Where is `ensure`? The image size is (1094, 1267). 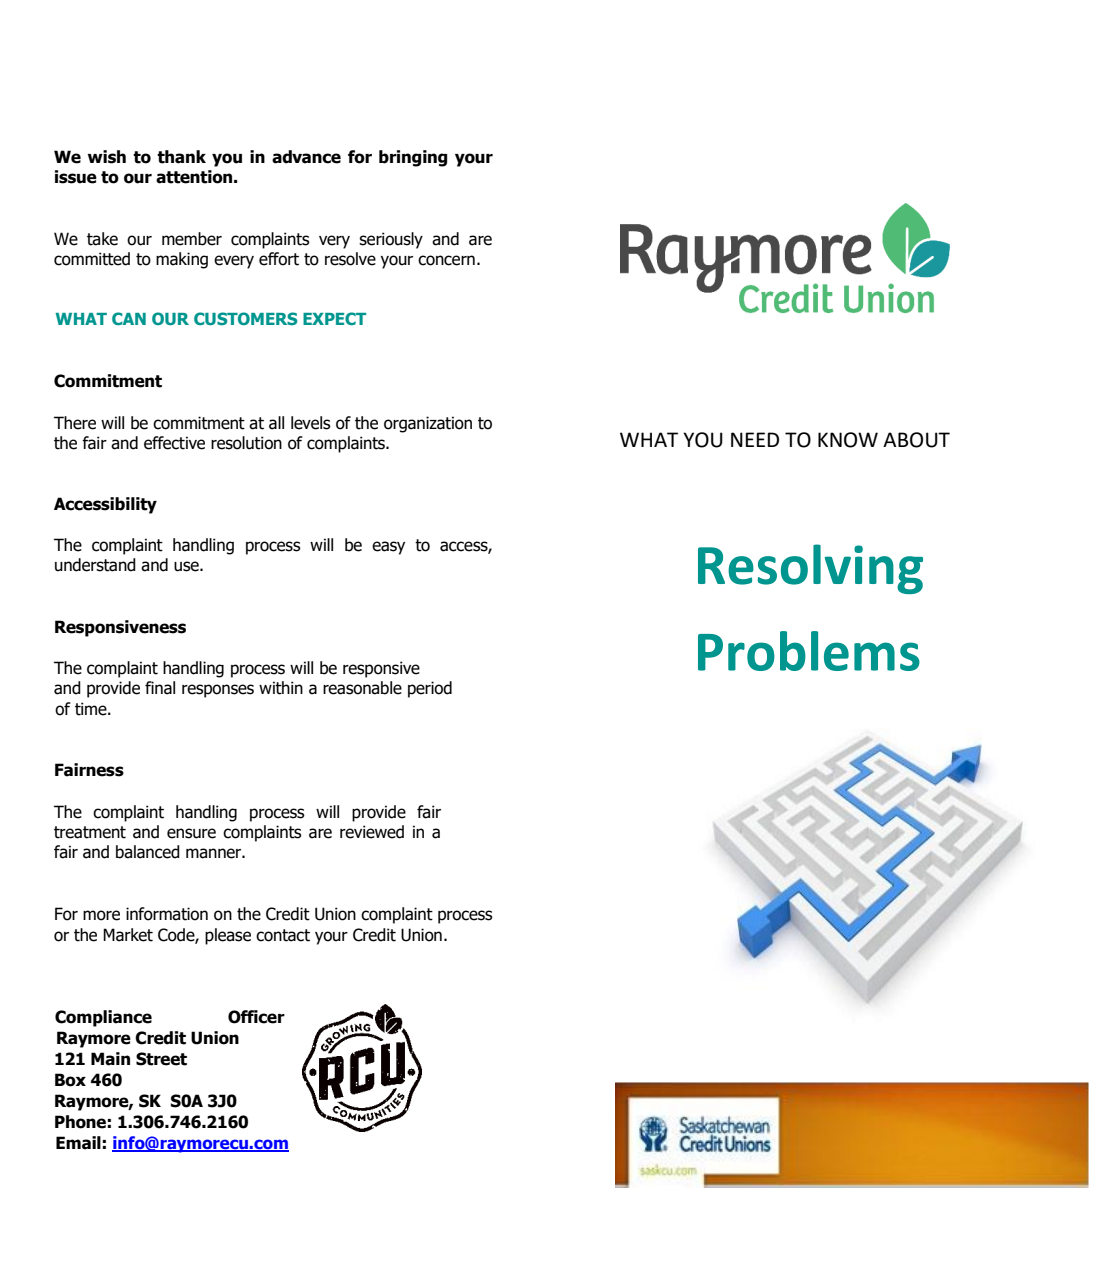 ensure is located at coordinates (191, 833).
